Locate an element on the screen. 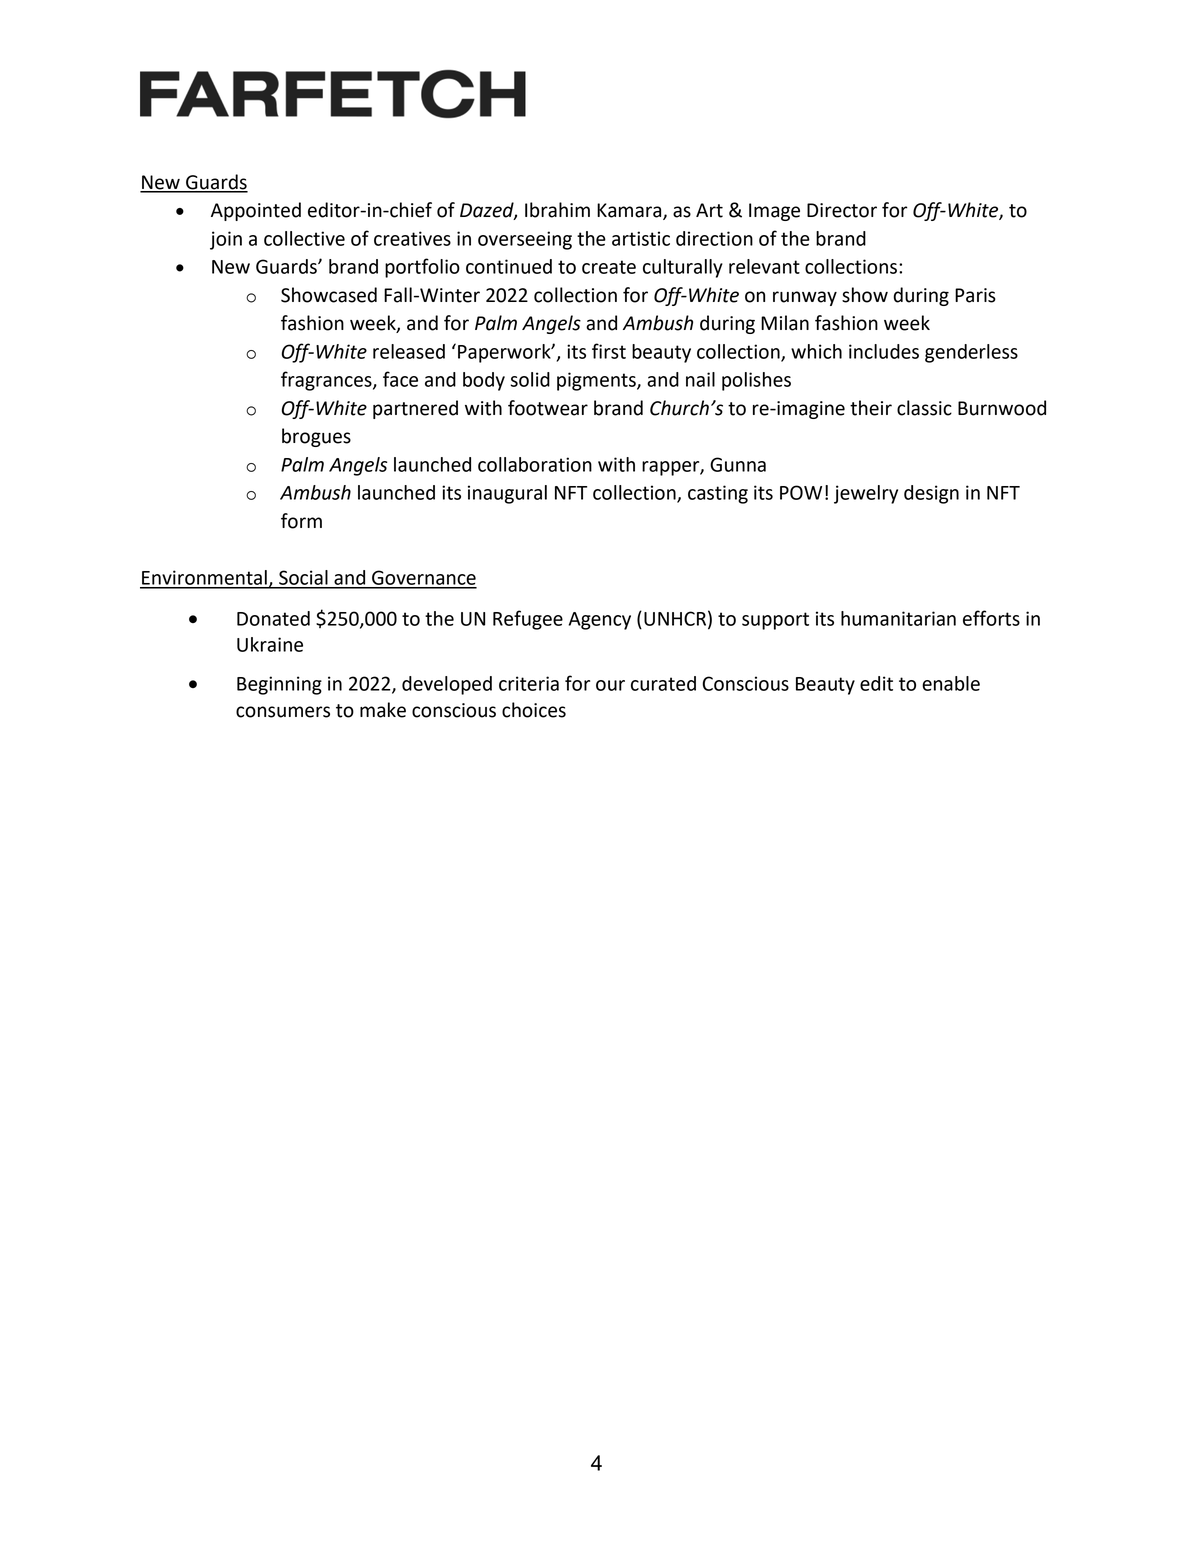  Donated is located at coordinates (273, 618).
